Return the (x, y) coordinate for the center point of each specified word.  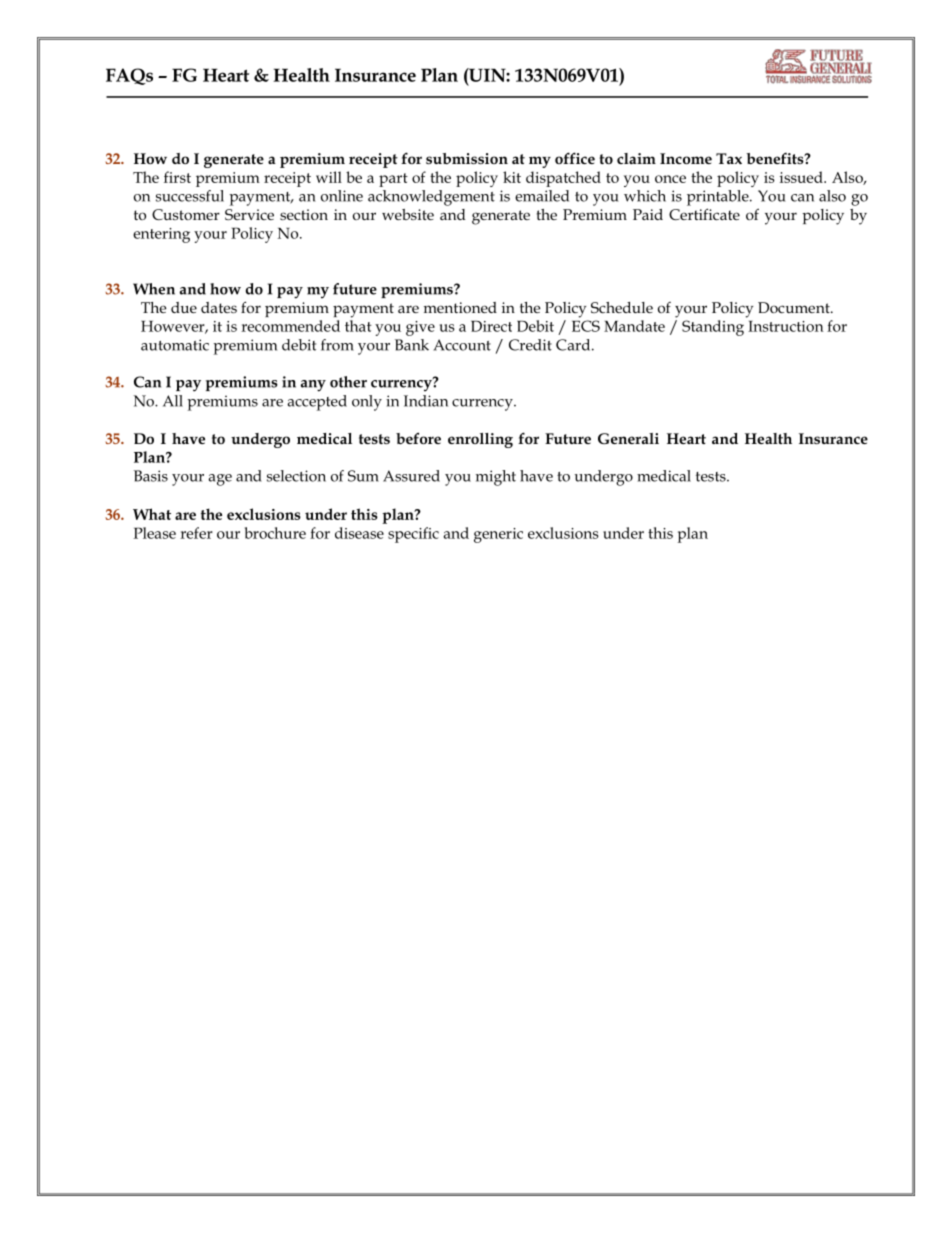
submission (467, 158)
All (173, 401)
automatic (175, 345)
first (177, 177)
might (496, 478)
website (408, 214)
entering (161, 235)
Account (462, 345)
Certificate (704, 214)
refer (196, 533)
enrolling (480, 440)
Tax (729, 159)
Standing (713, 328)
